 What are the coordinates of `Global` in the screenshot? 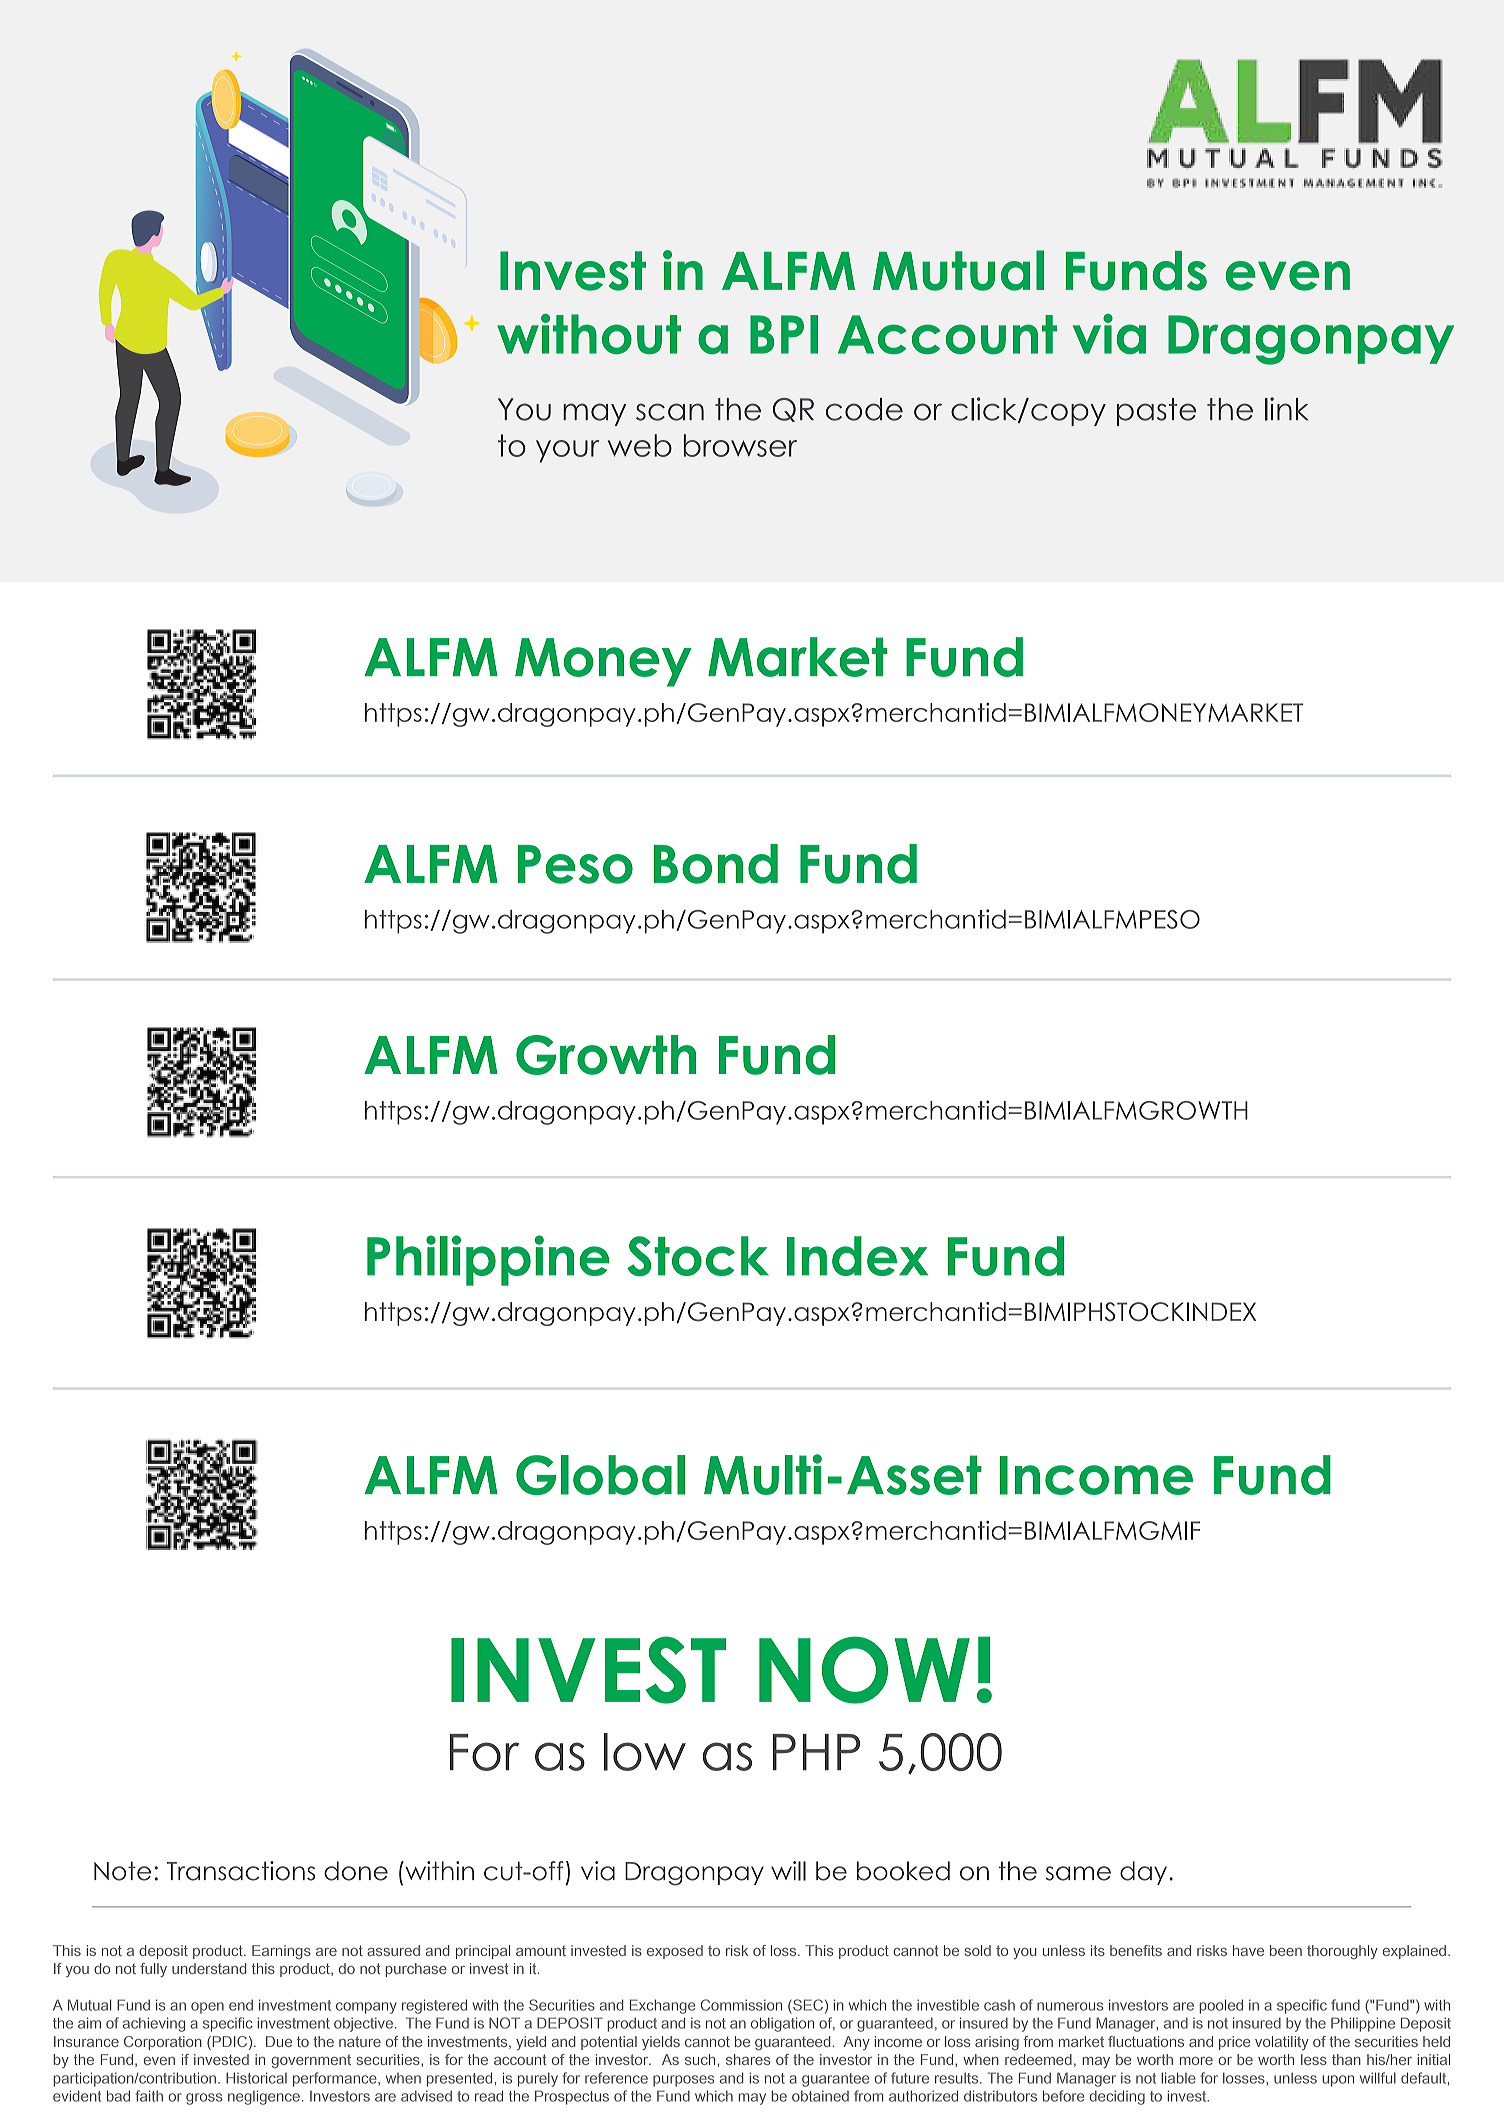 It's located at (600, 1475).
